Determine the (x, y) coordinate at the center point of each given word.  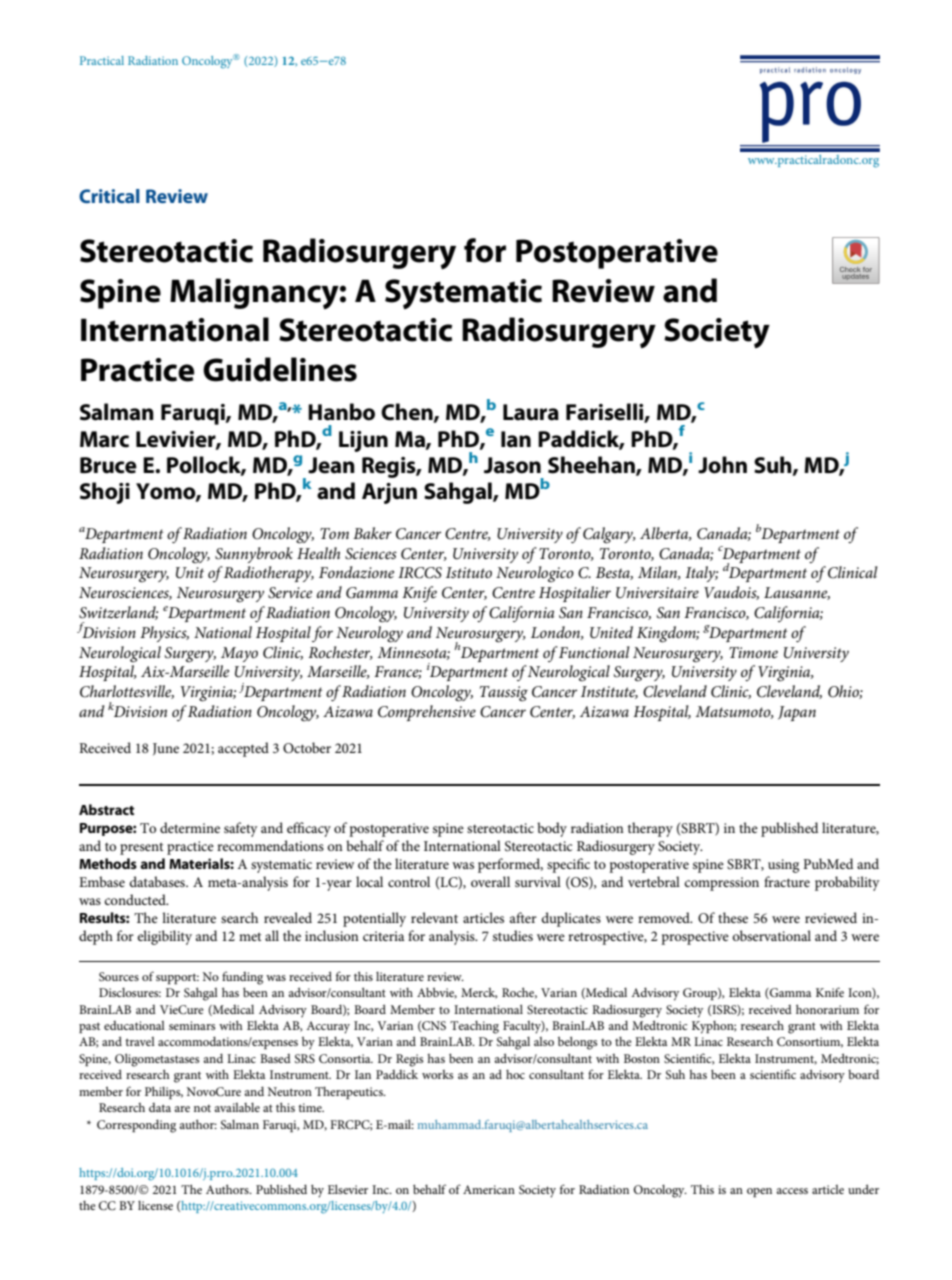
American (489, 1189)
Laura (531, 412)
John (722, 465)
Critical (109, 196)
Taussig (504, 694)
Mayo (239, 654)
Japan (797, 713)
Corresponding (136, 1126)
